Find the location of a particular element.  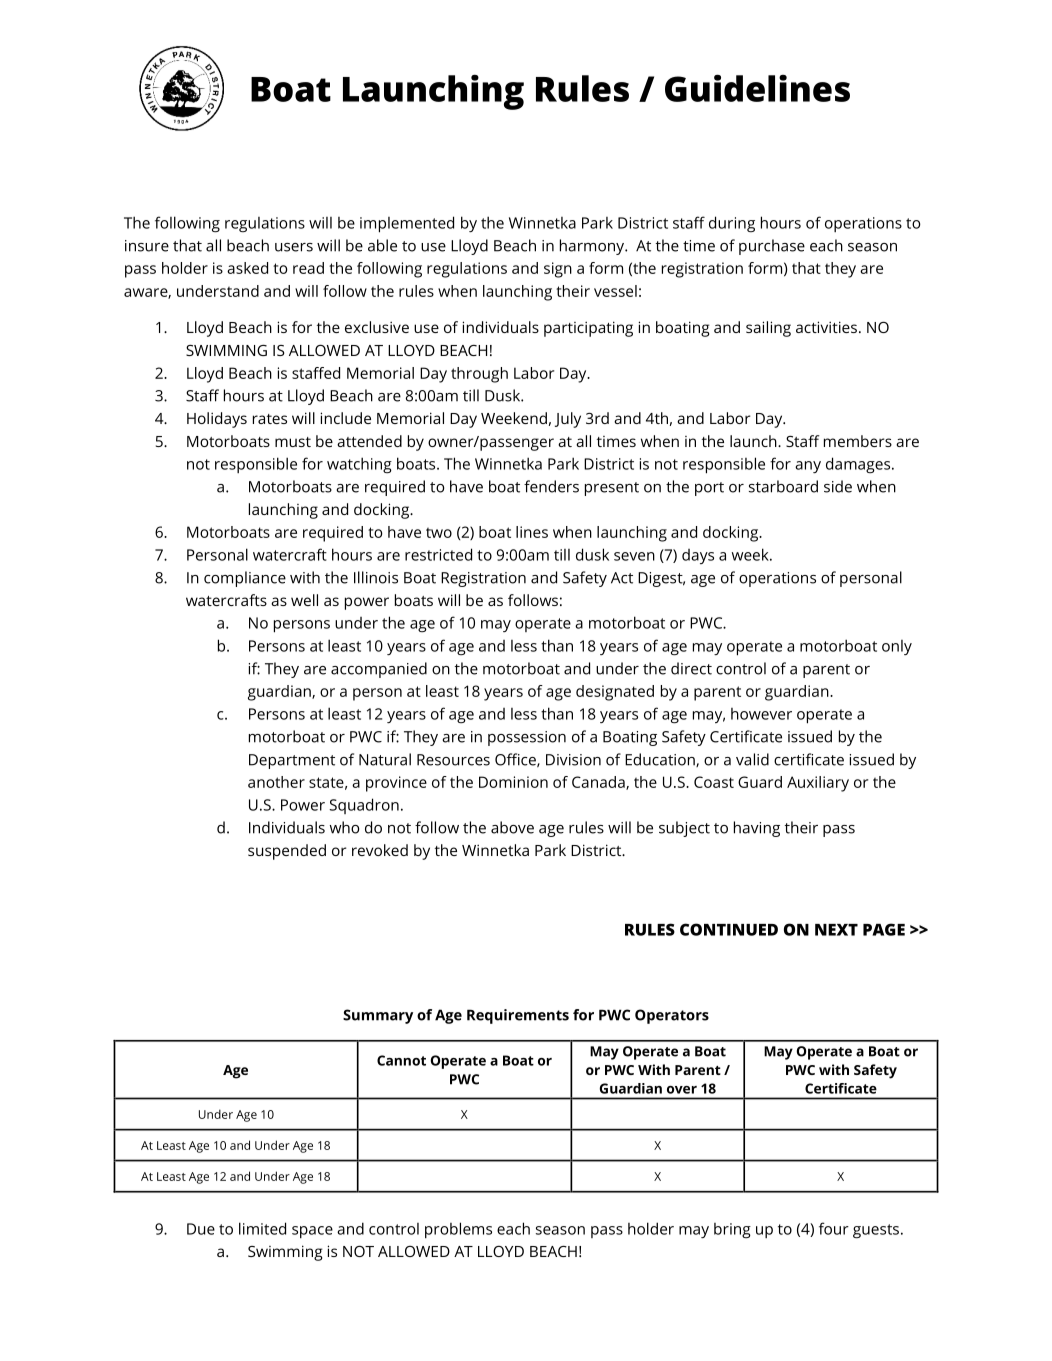

asked is located at coordinates (247, 268).
